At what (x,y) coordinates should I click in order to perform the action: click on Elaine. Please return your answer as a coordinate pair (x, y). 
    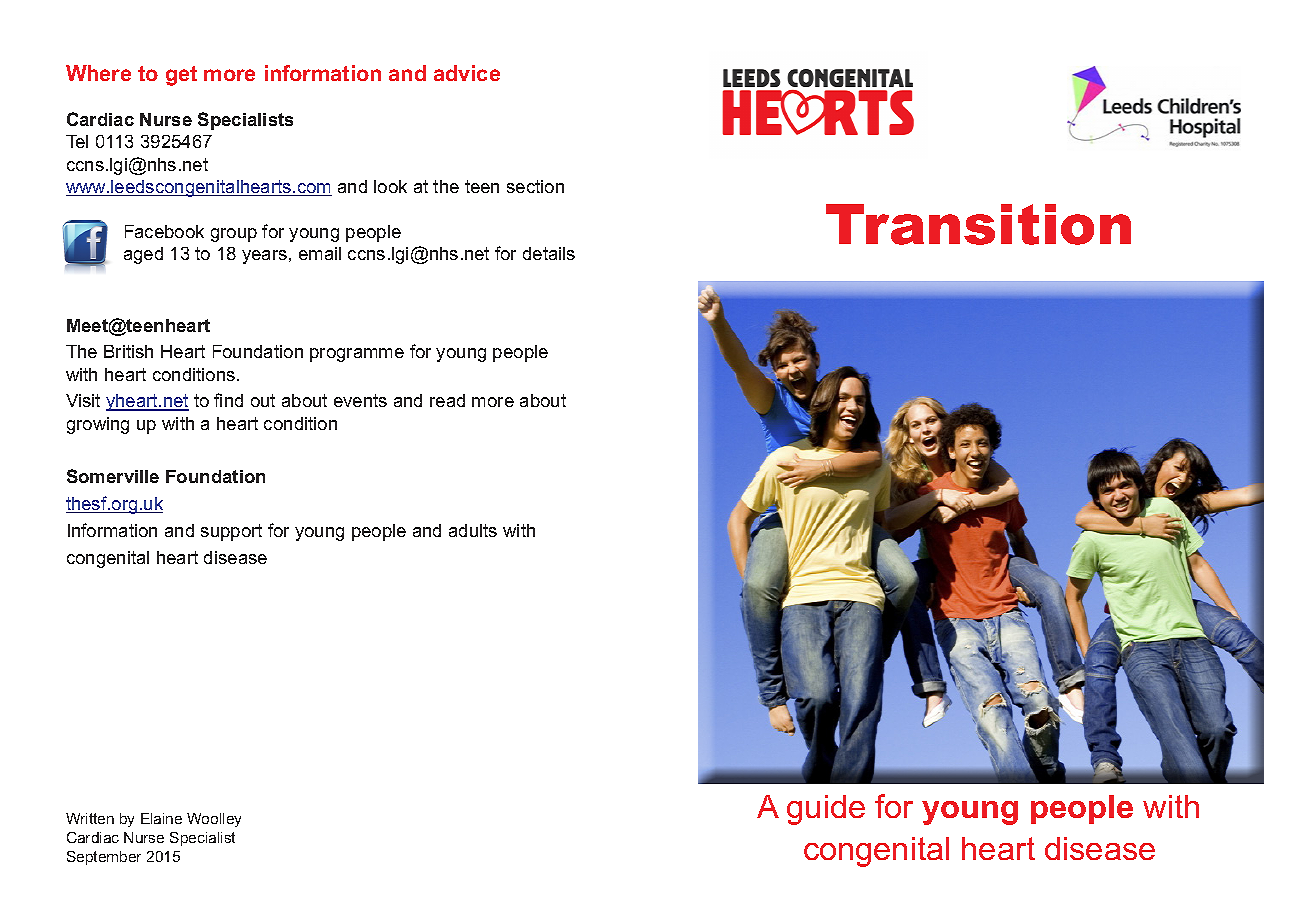
    Looking at the image, I should click on (161, 818).
